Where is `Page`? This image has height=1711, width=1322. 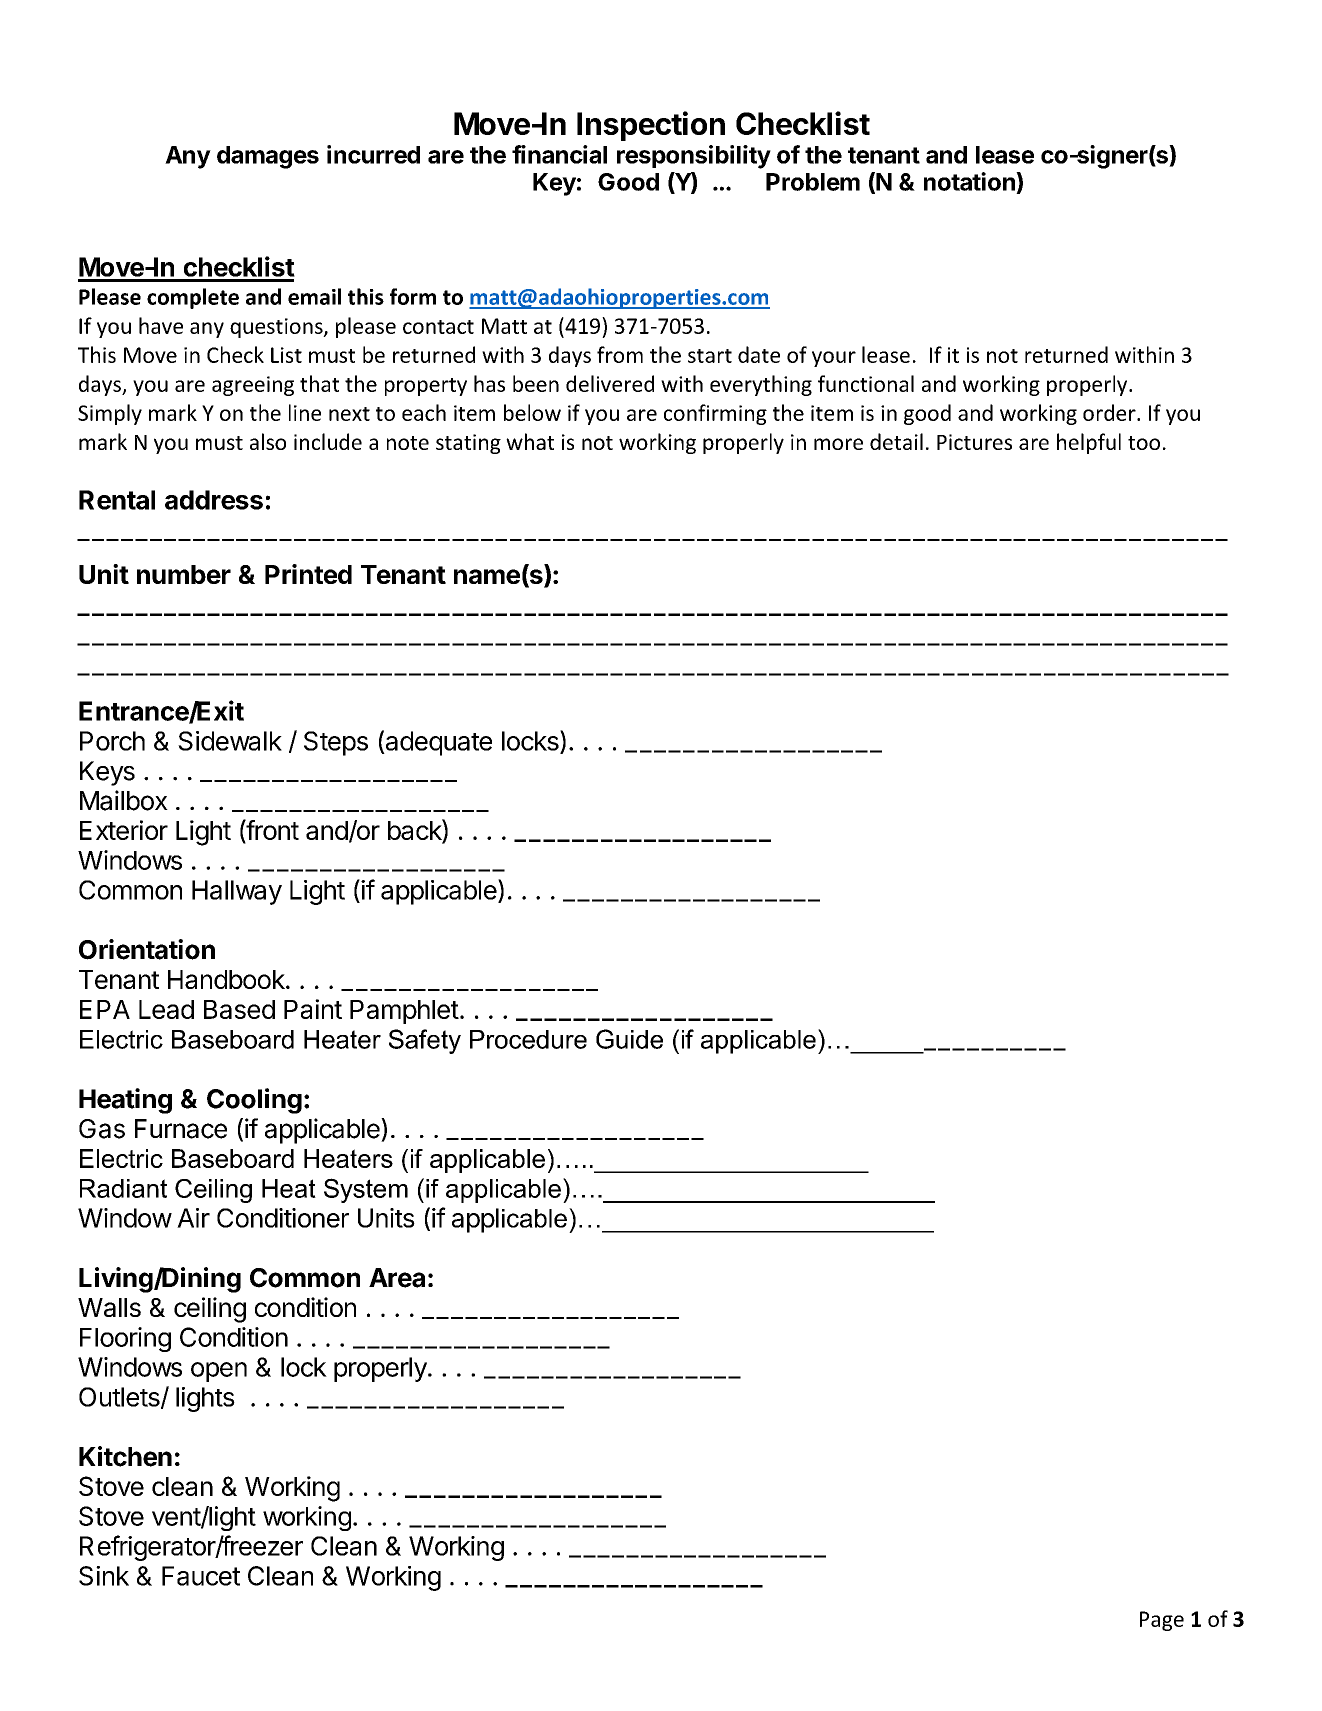 Page is located at coordinates (1162, 1621).
